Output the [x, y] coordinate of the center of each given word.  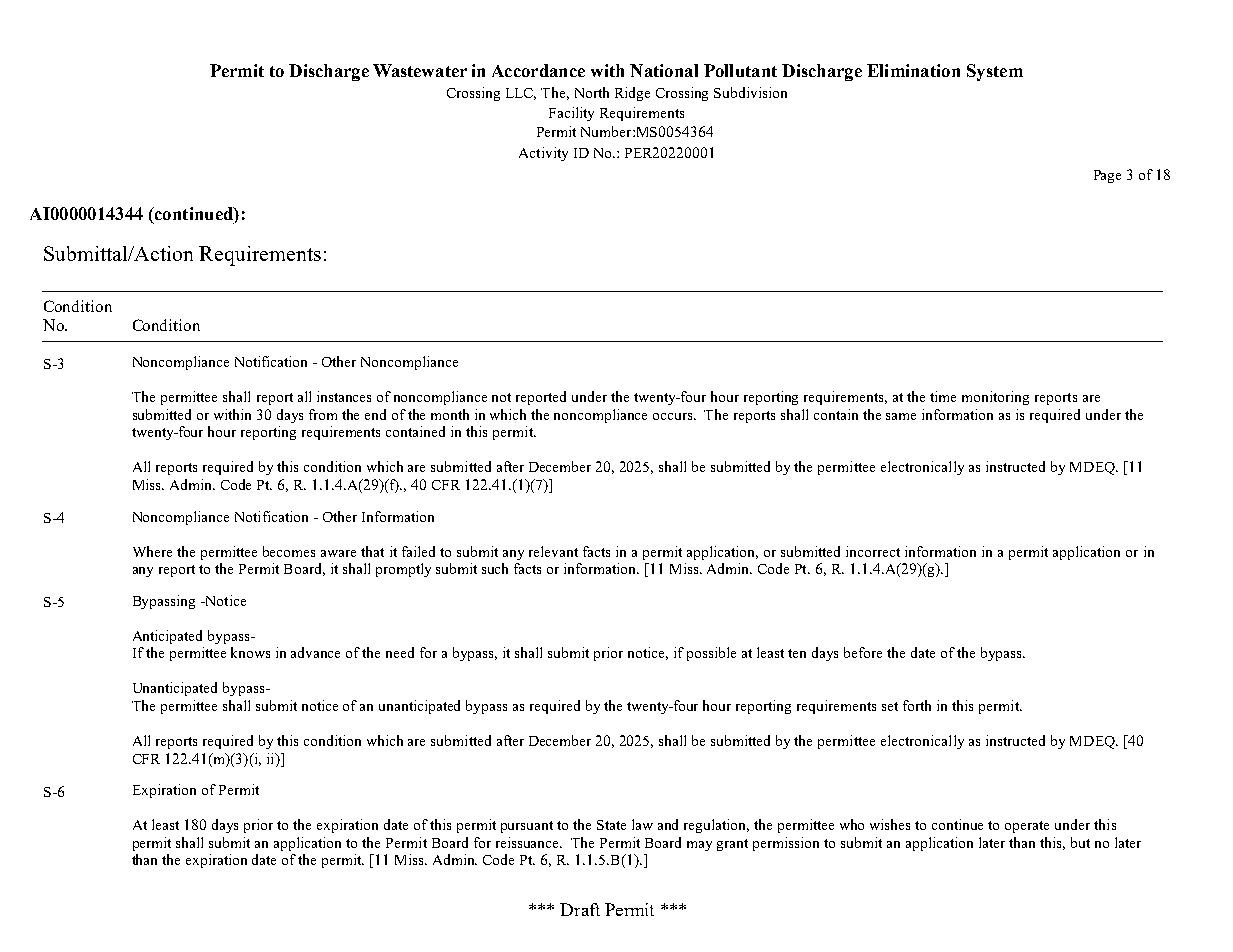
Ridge [632, 94]
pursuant [527, 827]
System [995, 72]
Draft [580, 909]
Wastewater [420, 70]
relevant [553, 551]
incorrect [873, 551]
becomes [289, 551]
